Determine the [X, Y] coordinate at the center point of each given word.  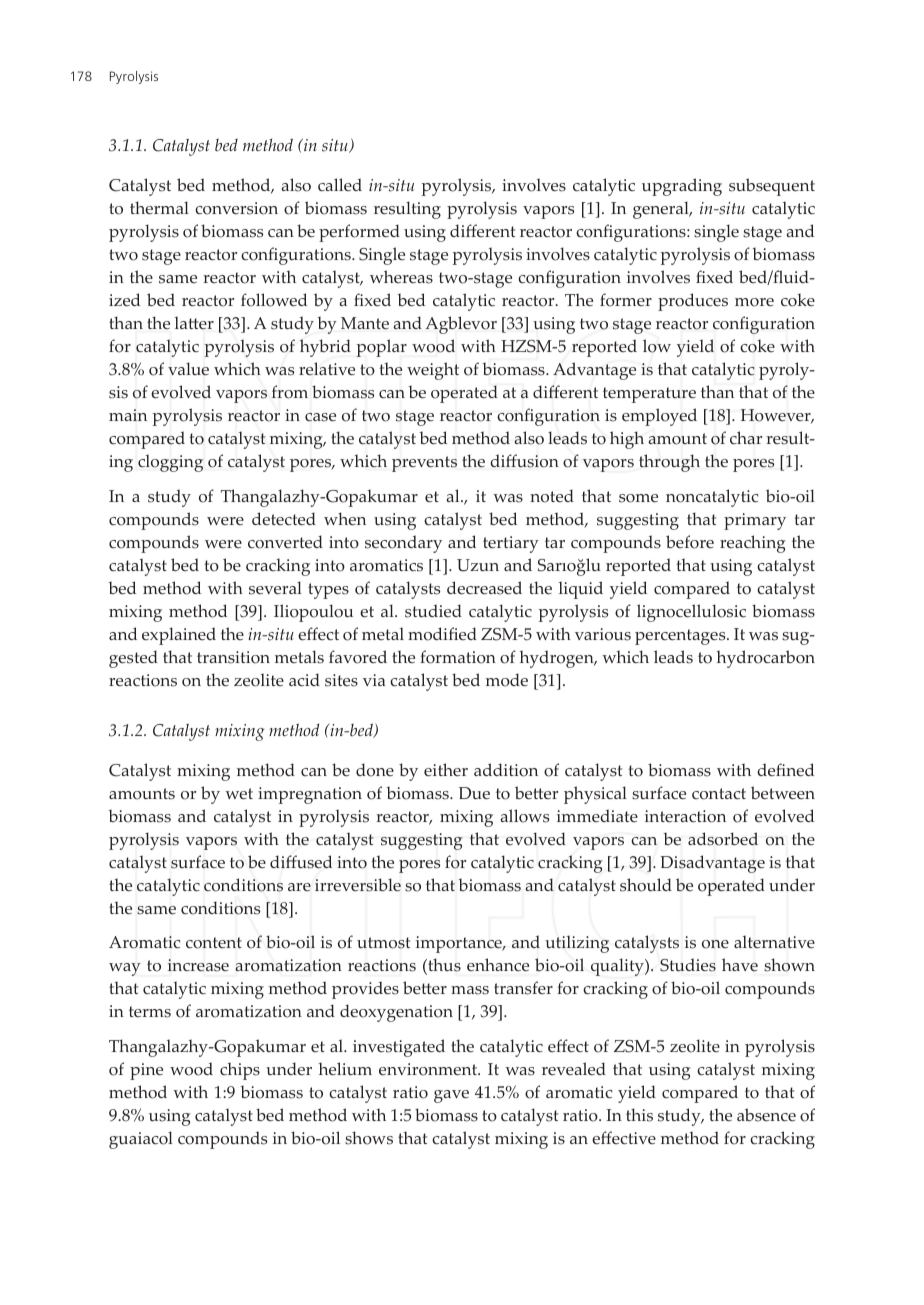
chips [240, 1071]
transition [233, 657]
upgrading [682, 187]
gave [451, 1096]
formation [458, 657]
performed [359, 233]
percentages [681, 637]
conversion [236, 208]
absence [766, 1115]
